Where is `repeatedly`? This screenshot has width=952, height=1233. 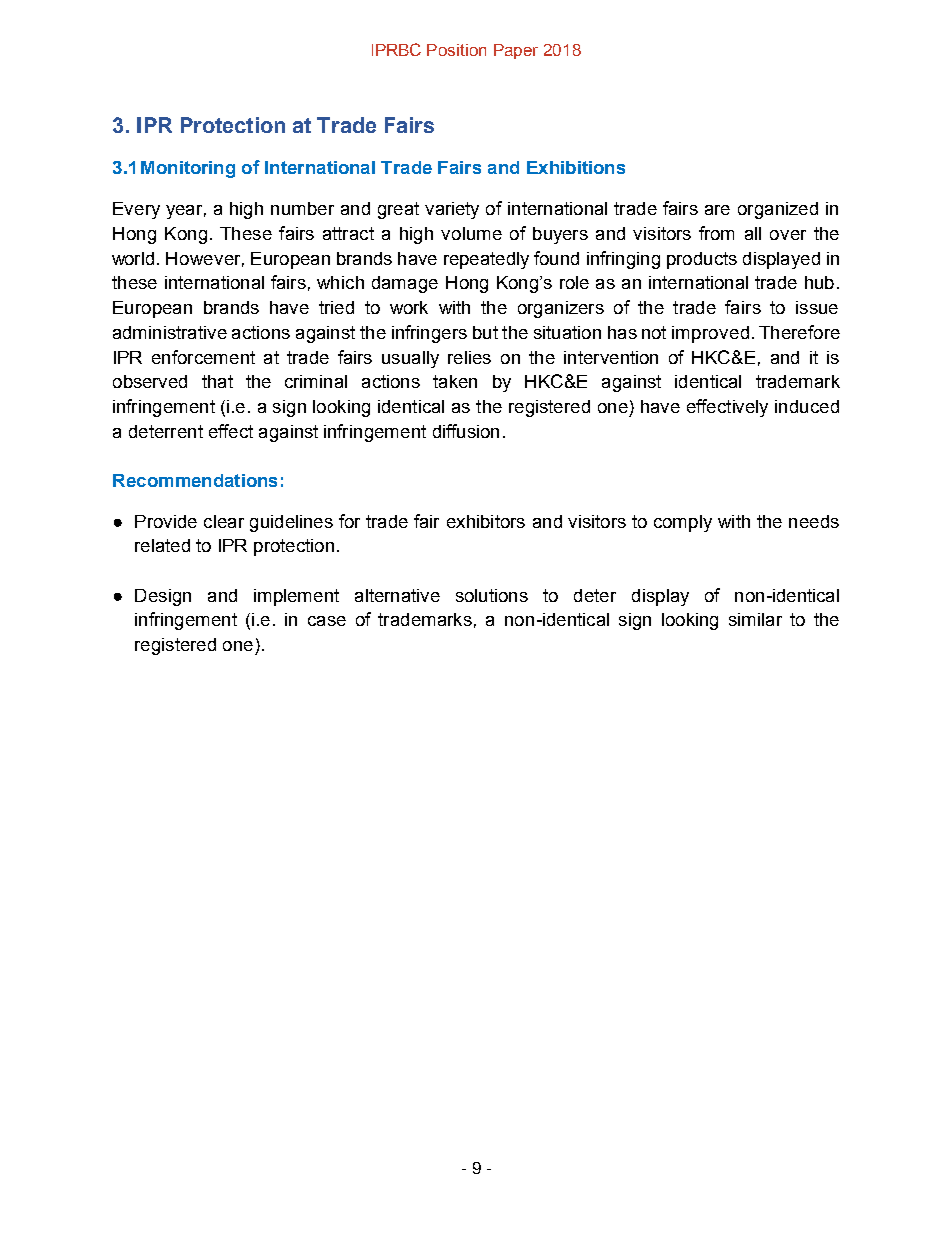
repeatedly is located at coordinates (486, 260).
